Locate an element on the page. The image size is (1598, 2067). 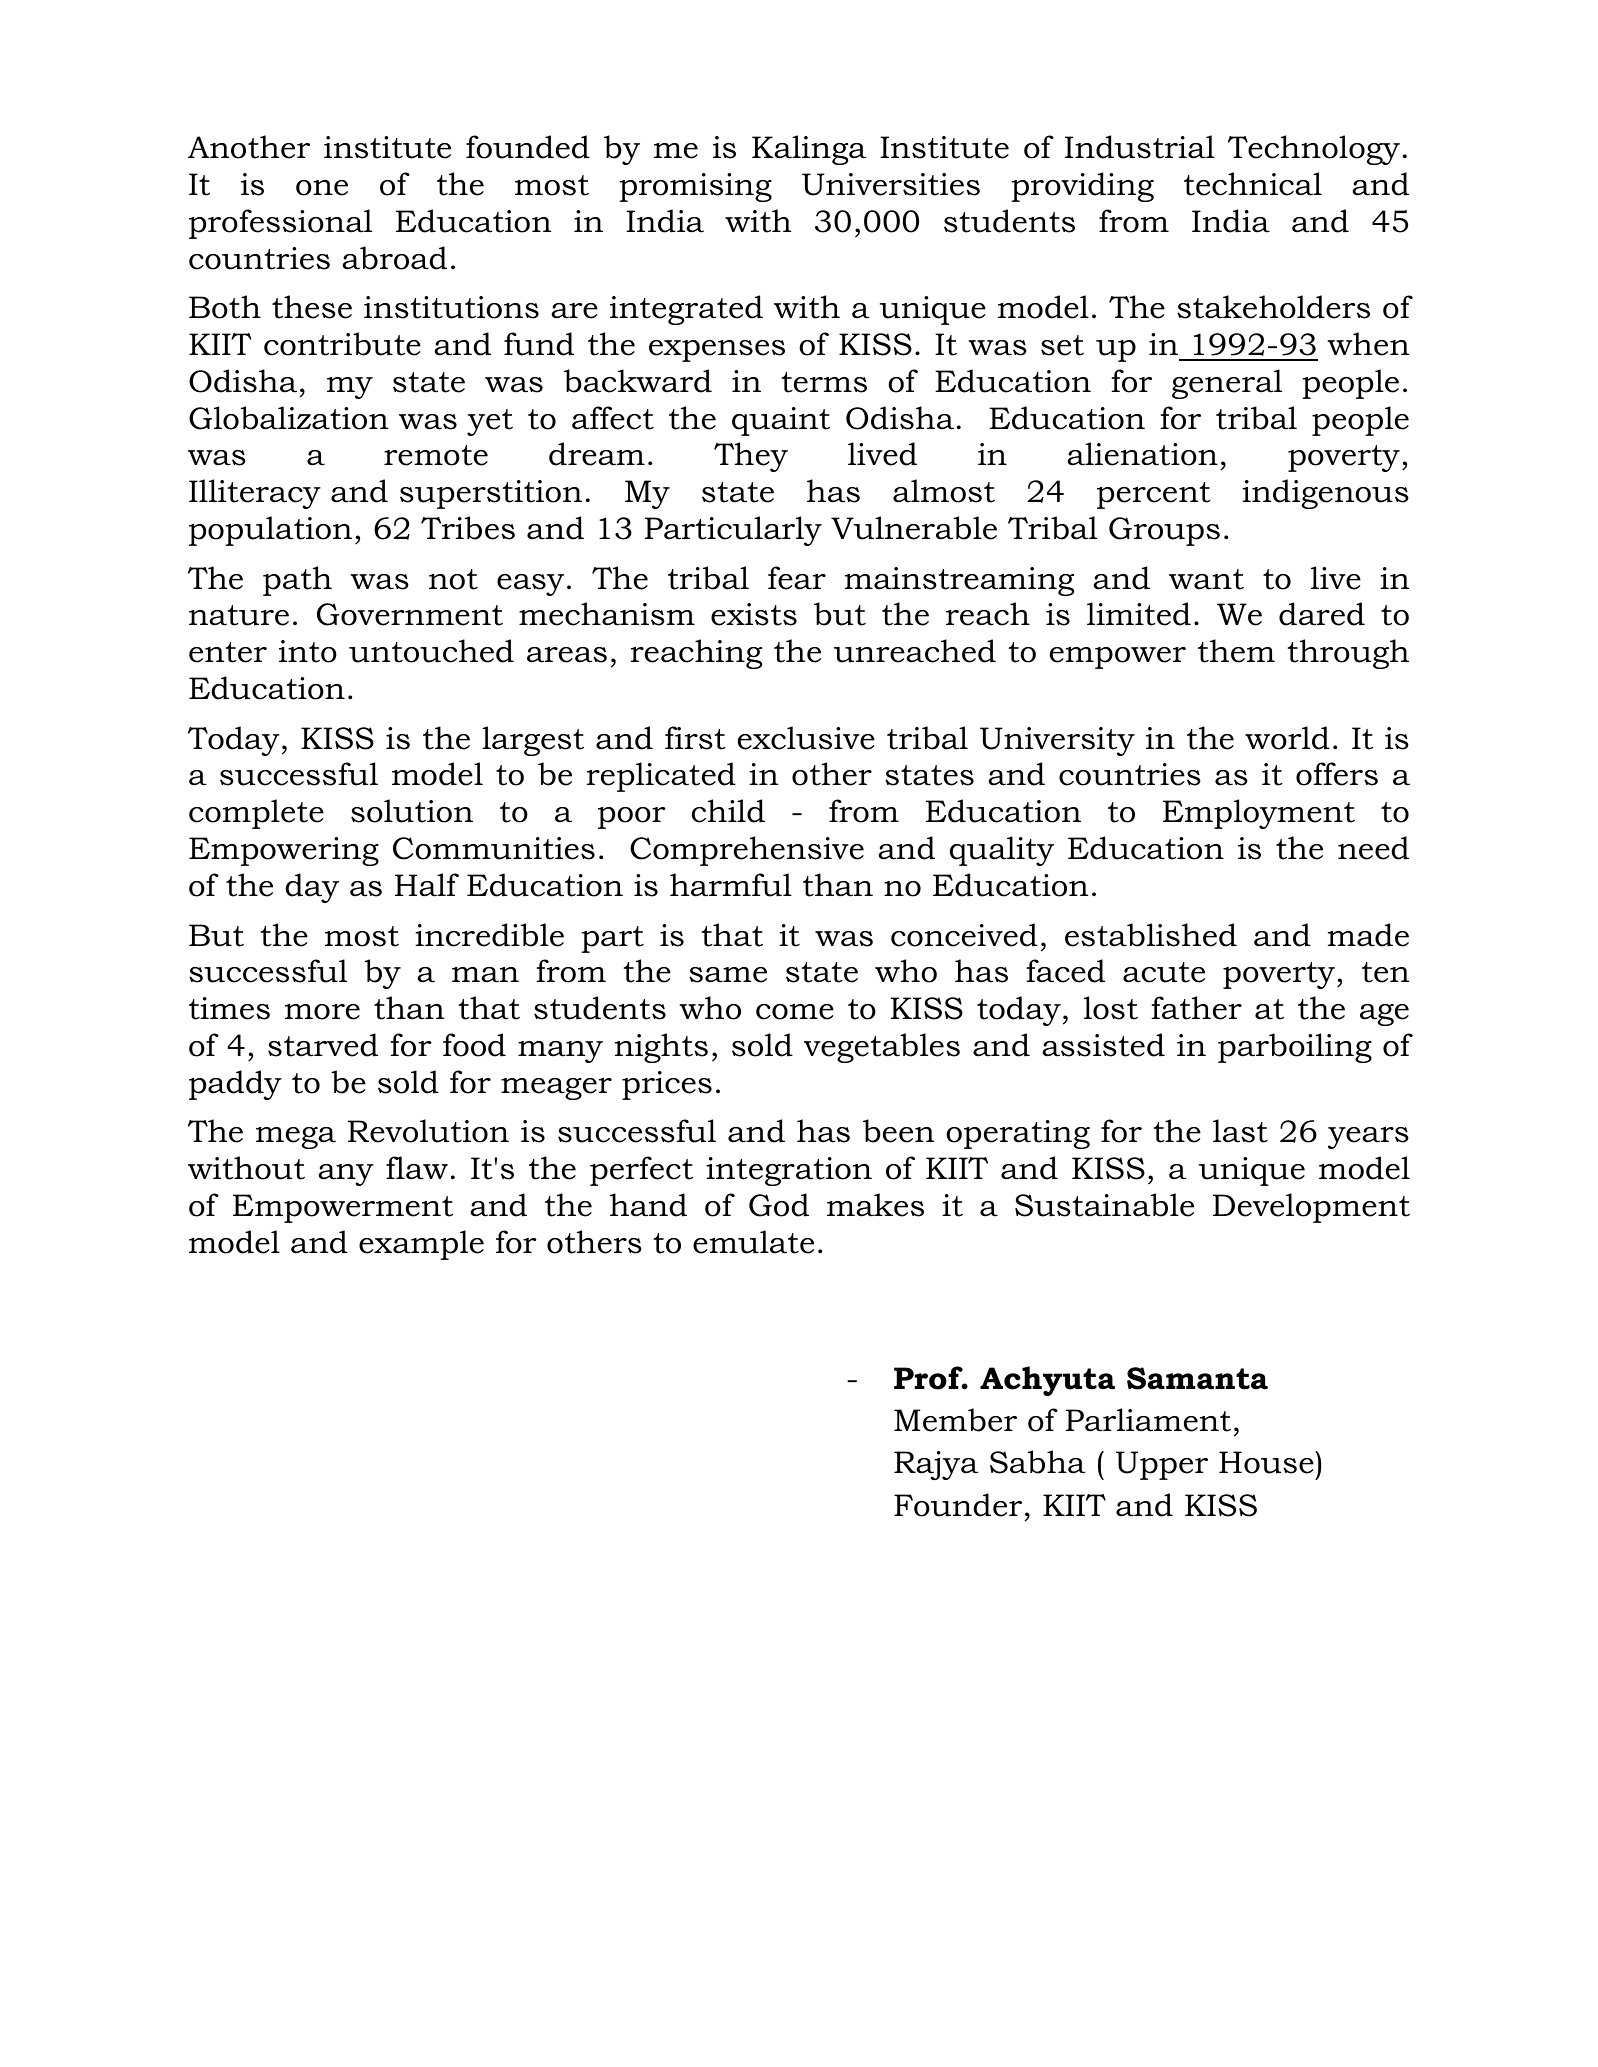
technical is located at coordinates (1253, 184).
